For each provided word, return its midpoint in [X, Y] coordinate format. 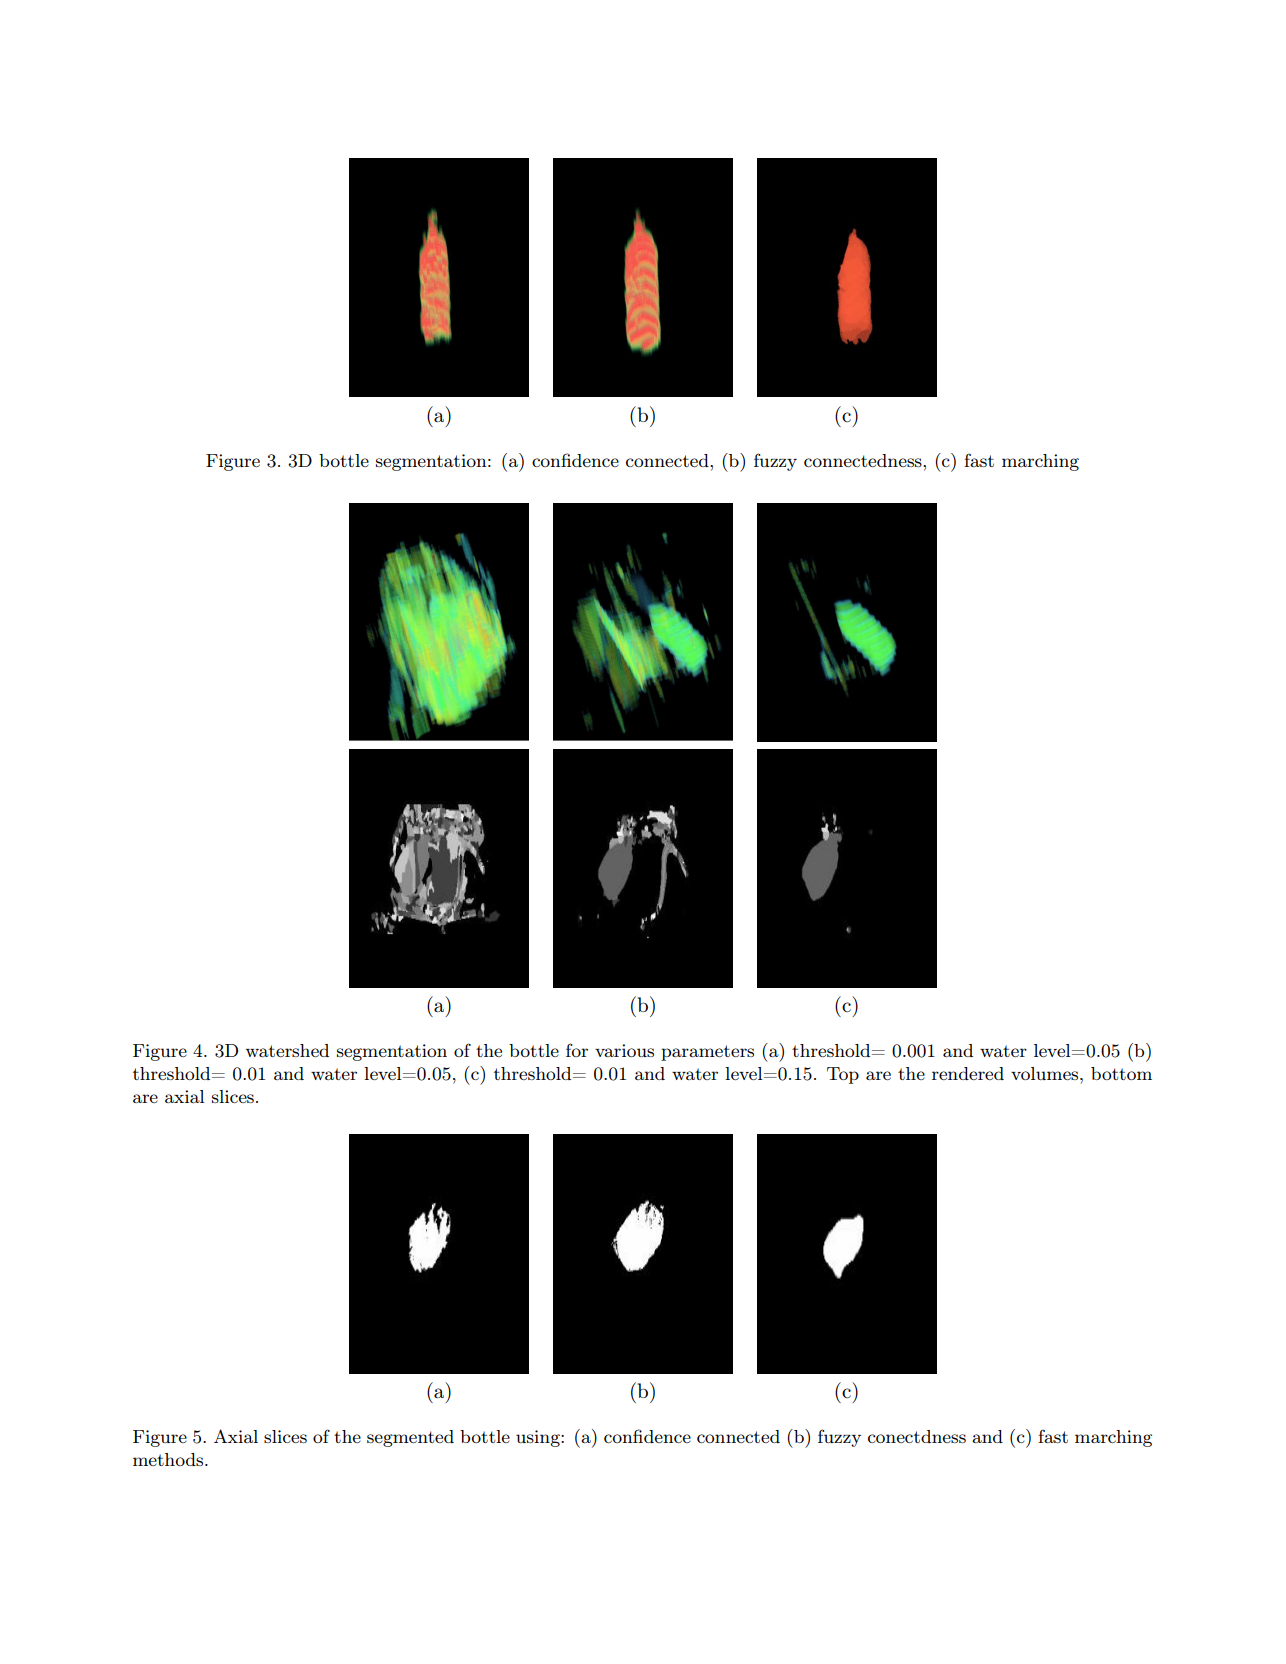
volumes [1046, 1073]
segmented [410, 1438]
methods [169, 1459]
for [577, 1050]
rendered [968, 1073]
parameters [707, 1053]
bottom [1121, 1073]
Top [843, 1075]
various [624, 1050]
